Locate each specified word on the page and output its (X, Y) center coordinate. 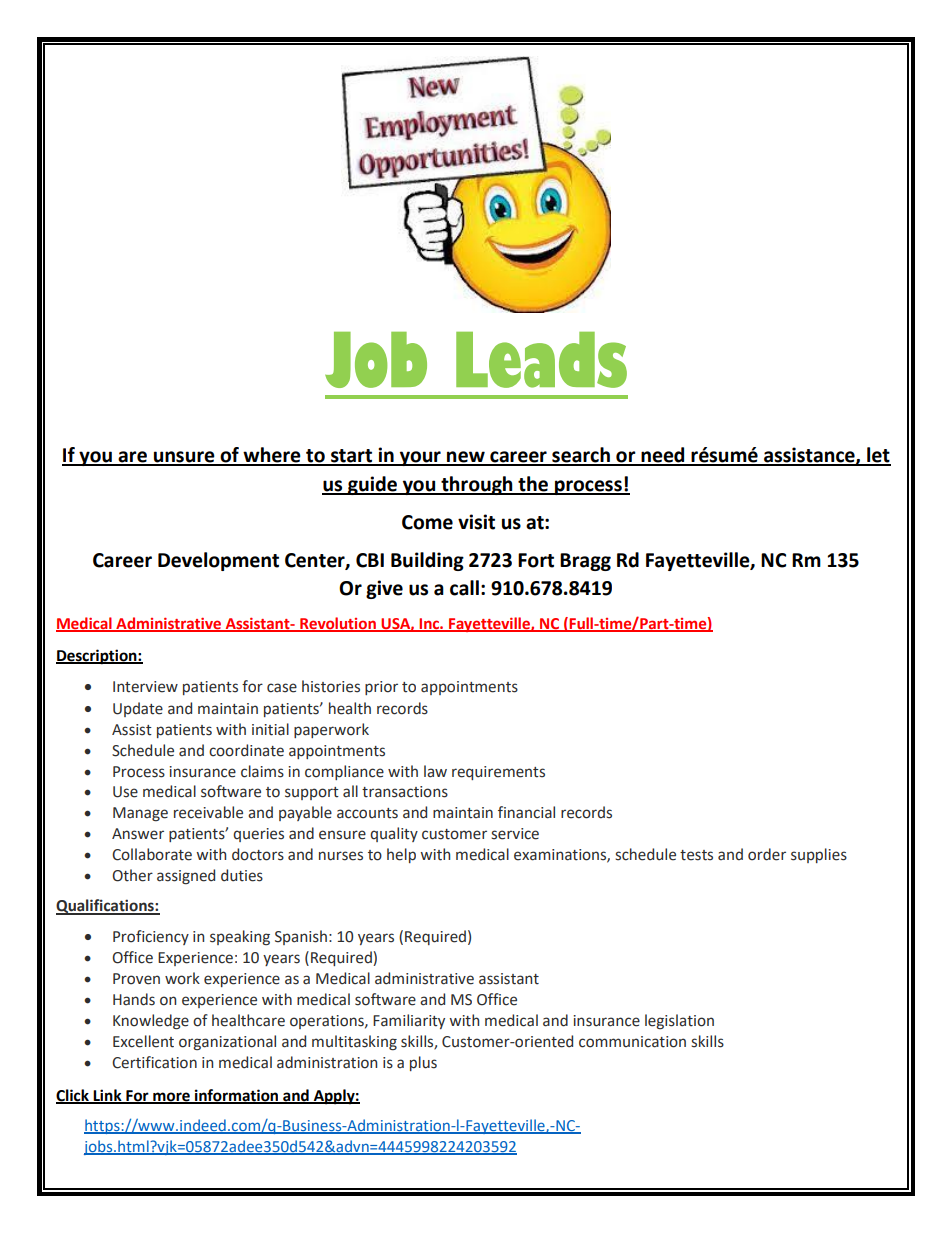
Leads (541, 360)
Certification (154, 1062)
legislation (679, 1021)
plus (423, 1063)
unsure (184, 458)
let (878, 456)
